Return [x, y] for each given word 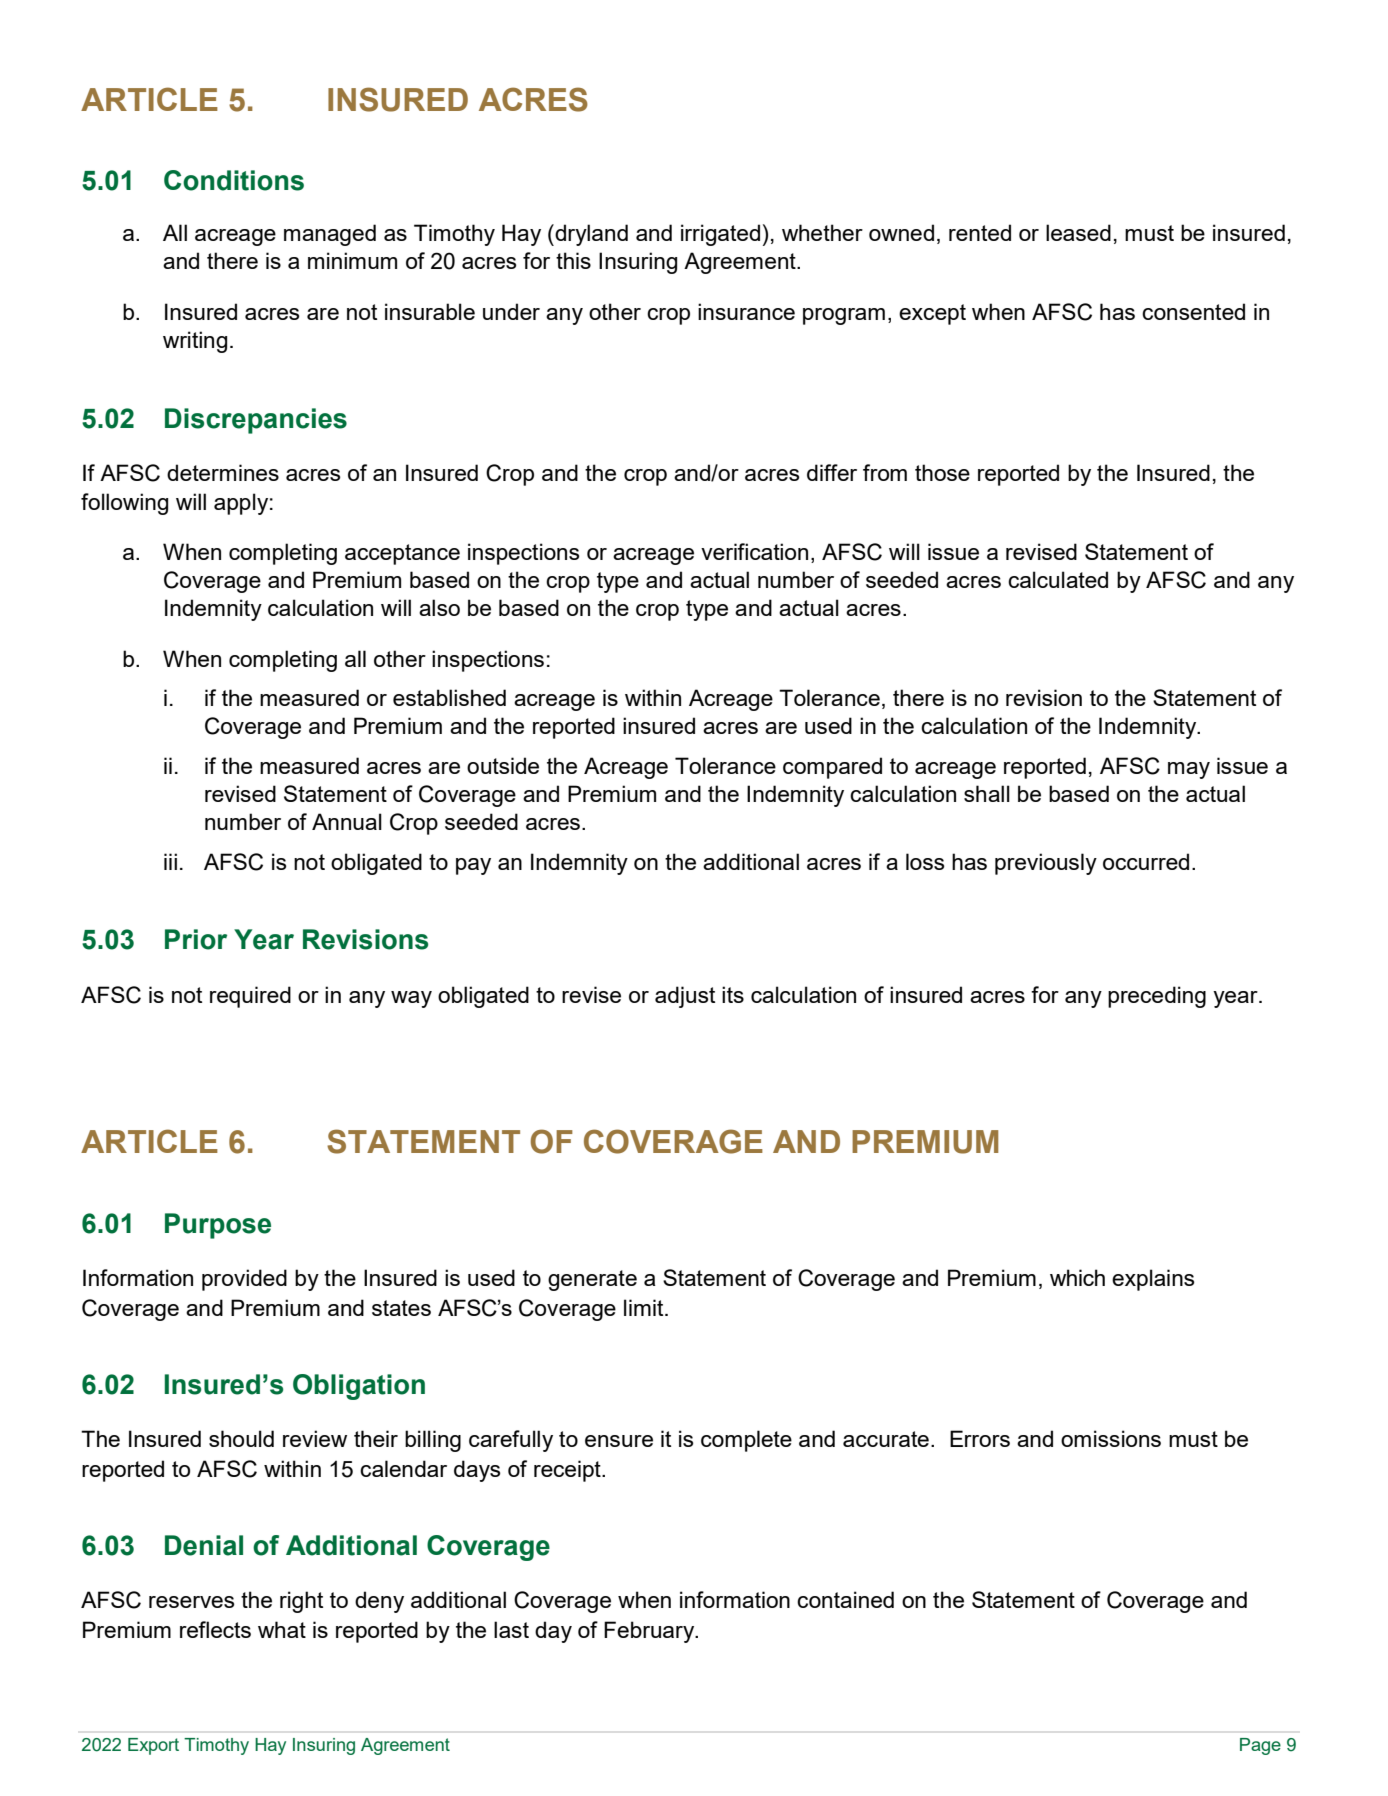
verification [754, 551]
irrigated [720, 235]
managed [330, 235]
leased [1078, 232]
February [650, 1632]
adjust [685, 997]
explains [1153, 1280]
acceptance [402, 554]
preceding [1157, 997]
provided [244, 1280]
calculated [1058, 579]
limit [645, 1307]
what [282, 1629]
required [250, 997]
